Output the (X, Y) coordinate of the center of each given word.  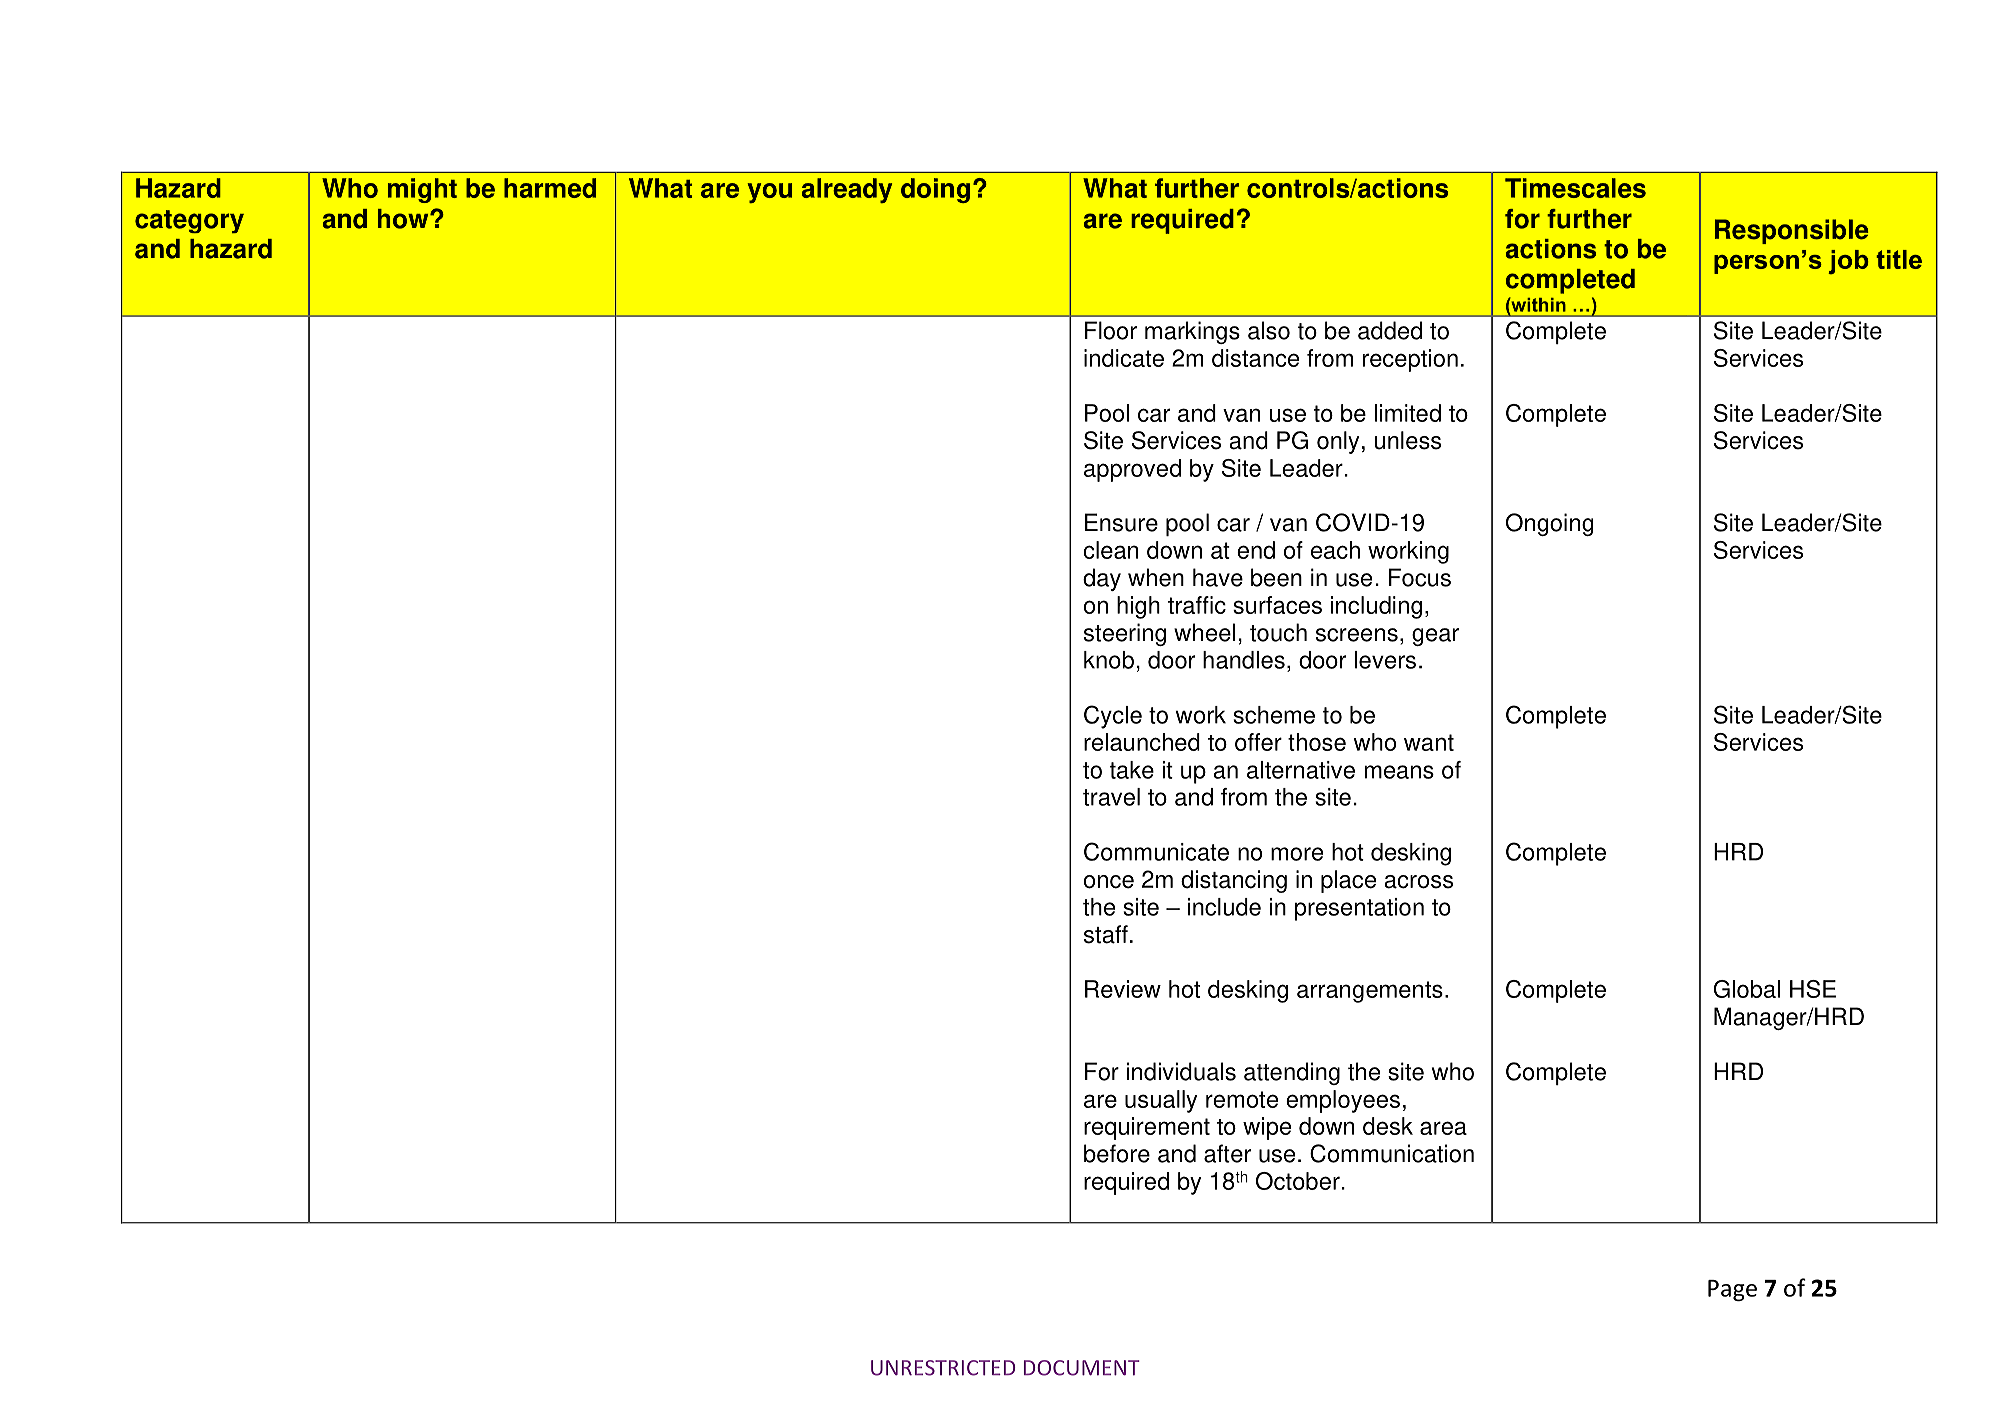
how (404, 219)
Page (1732, 1290)
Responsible (1791, 231)
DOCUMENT (1082, 1368)
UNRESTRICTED (943, 1368)
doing (935, 190)
